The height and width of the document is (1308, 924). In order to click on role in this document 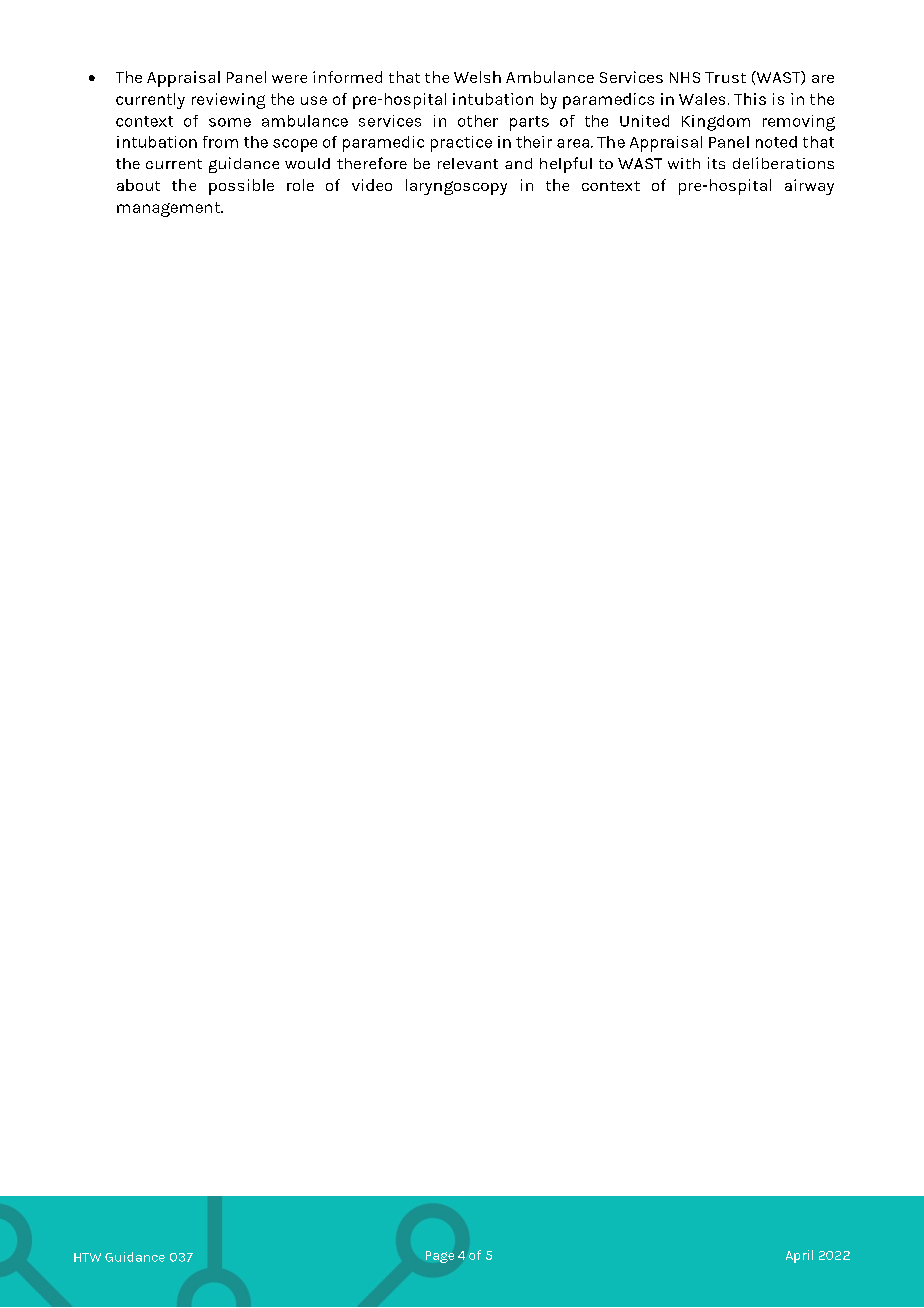, I will do `click(300, 185)`.
